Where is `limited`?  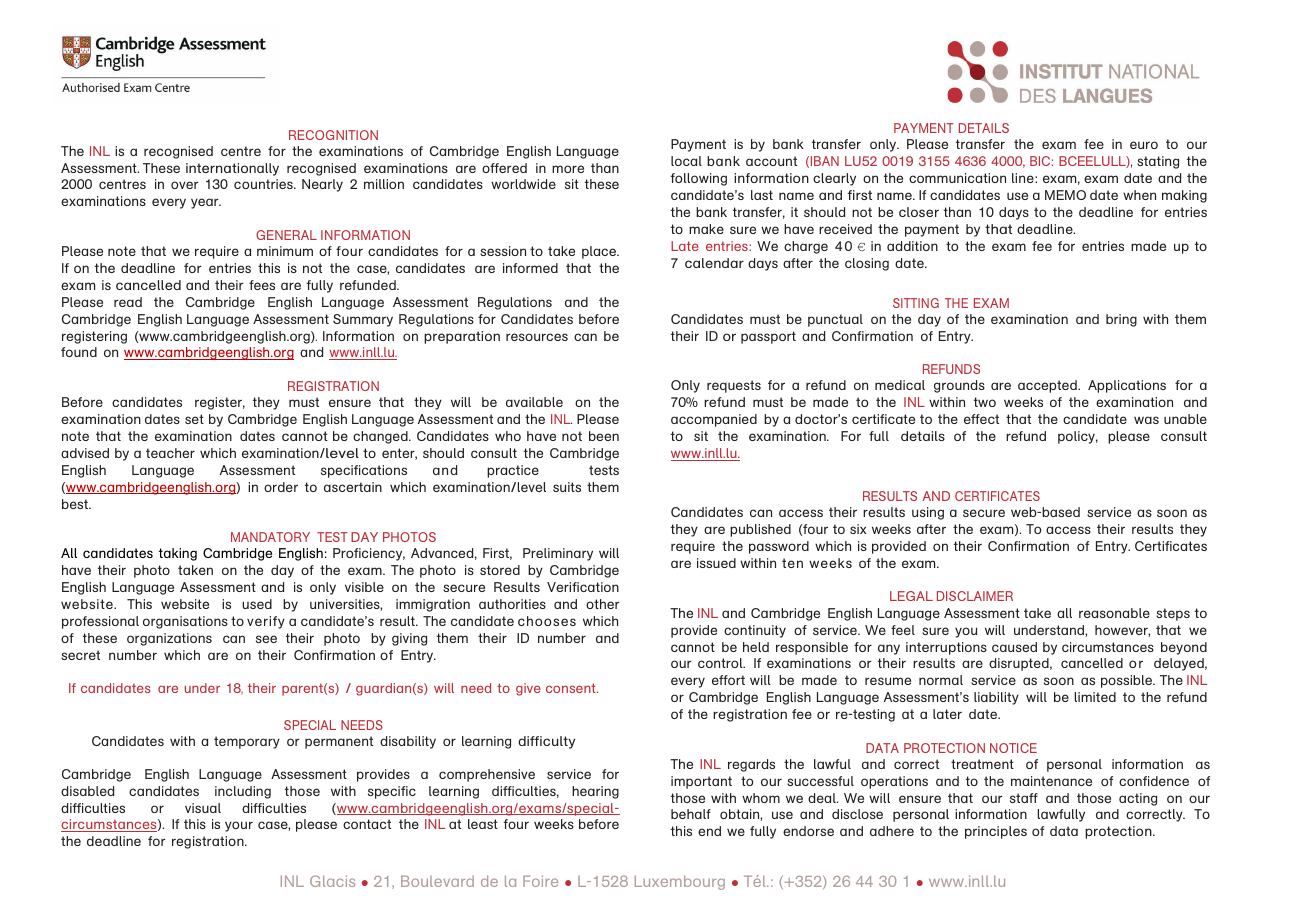
limited is located at coordinates (1095, 697).
